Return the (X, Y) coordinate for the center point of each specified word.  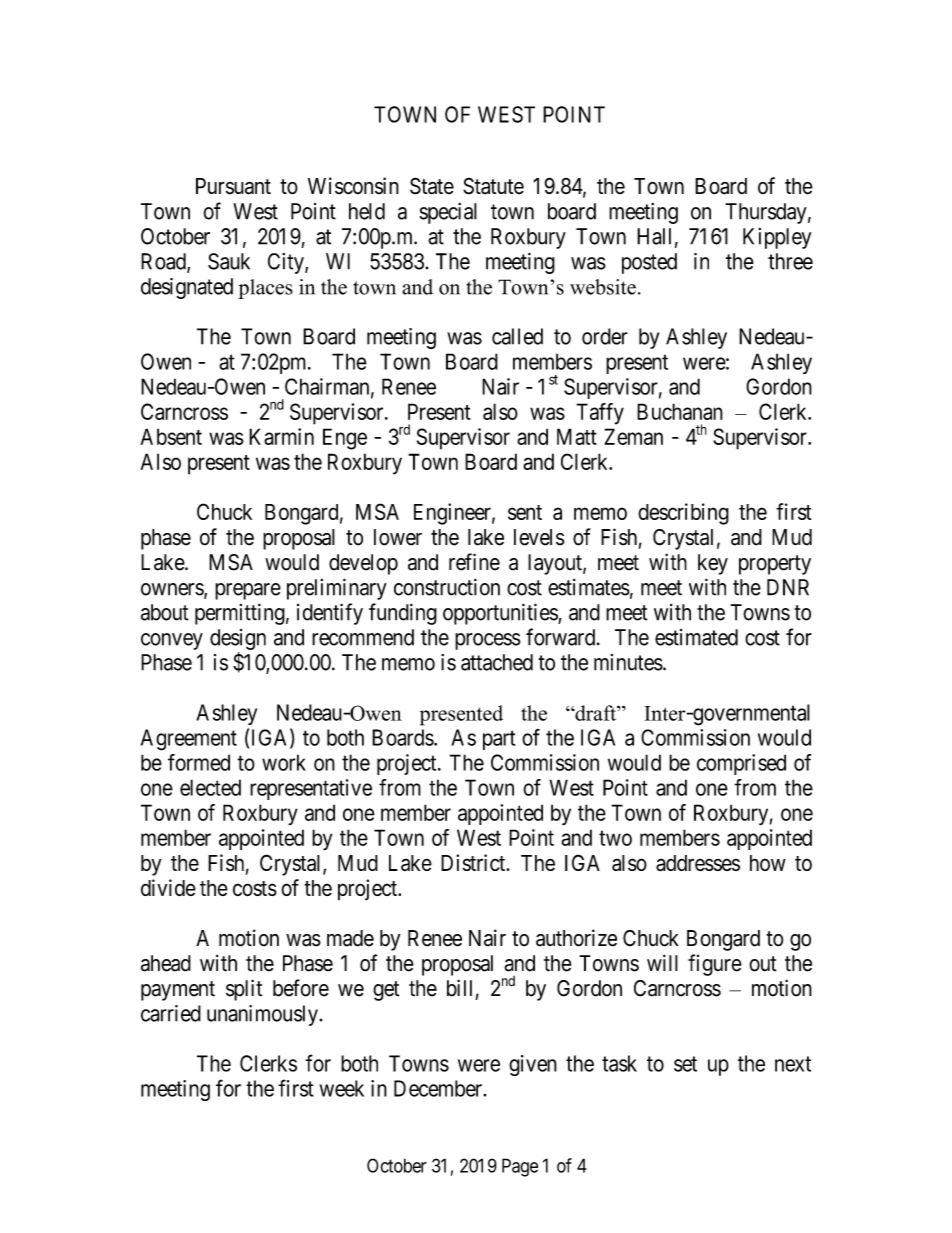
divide (168, 887)
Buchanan (680, 411)
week (342, 1088)
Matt (577, 436)
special (448, 213)
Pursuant (233, 186)
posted (649, 263)
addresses (698, 863)
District (474, 862)
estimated (696, 637)
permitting (240, 614)
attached (497, 662)
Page (520, 1167)
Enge (345, 439)
